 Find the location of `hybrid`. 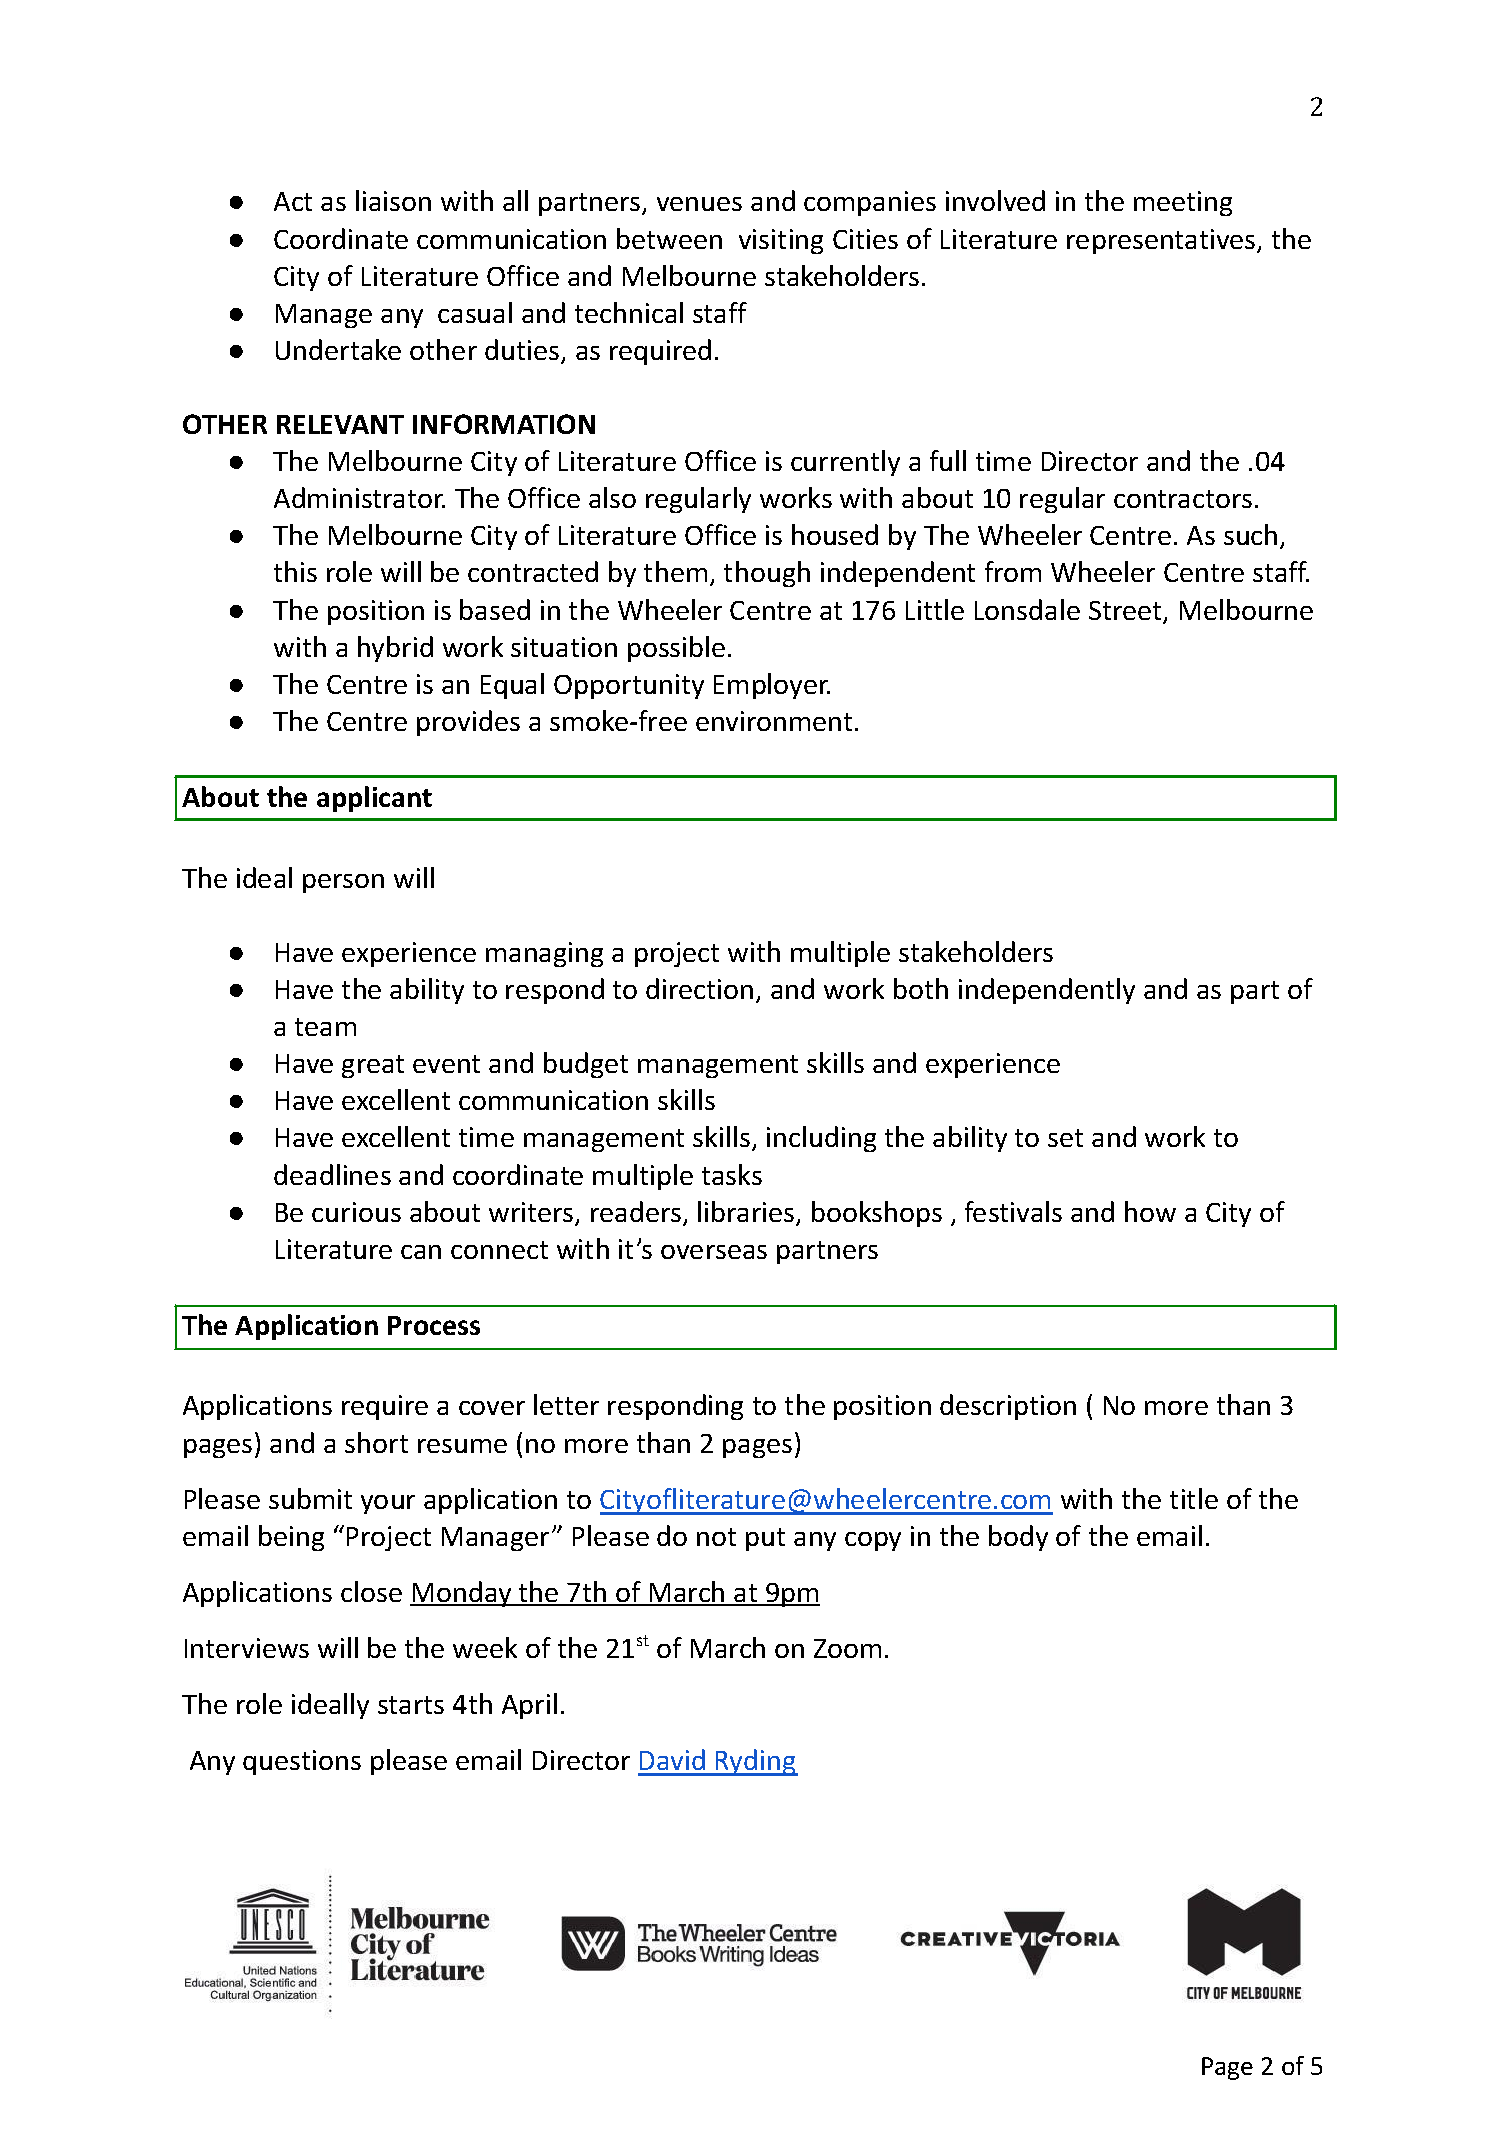

hybrid is located at coordinates (395, 649).
